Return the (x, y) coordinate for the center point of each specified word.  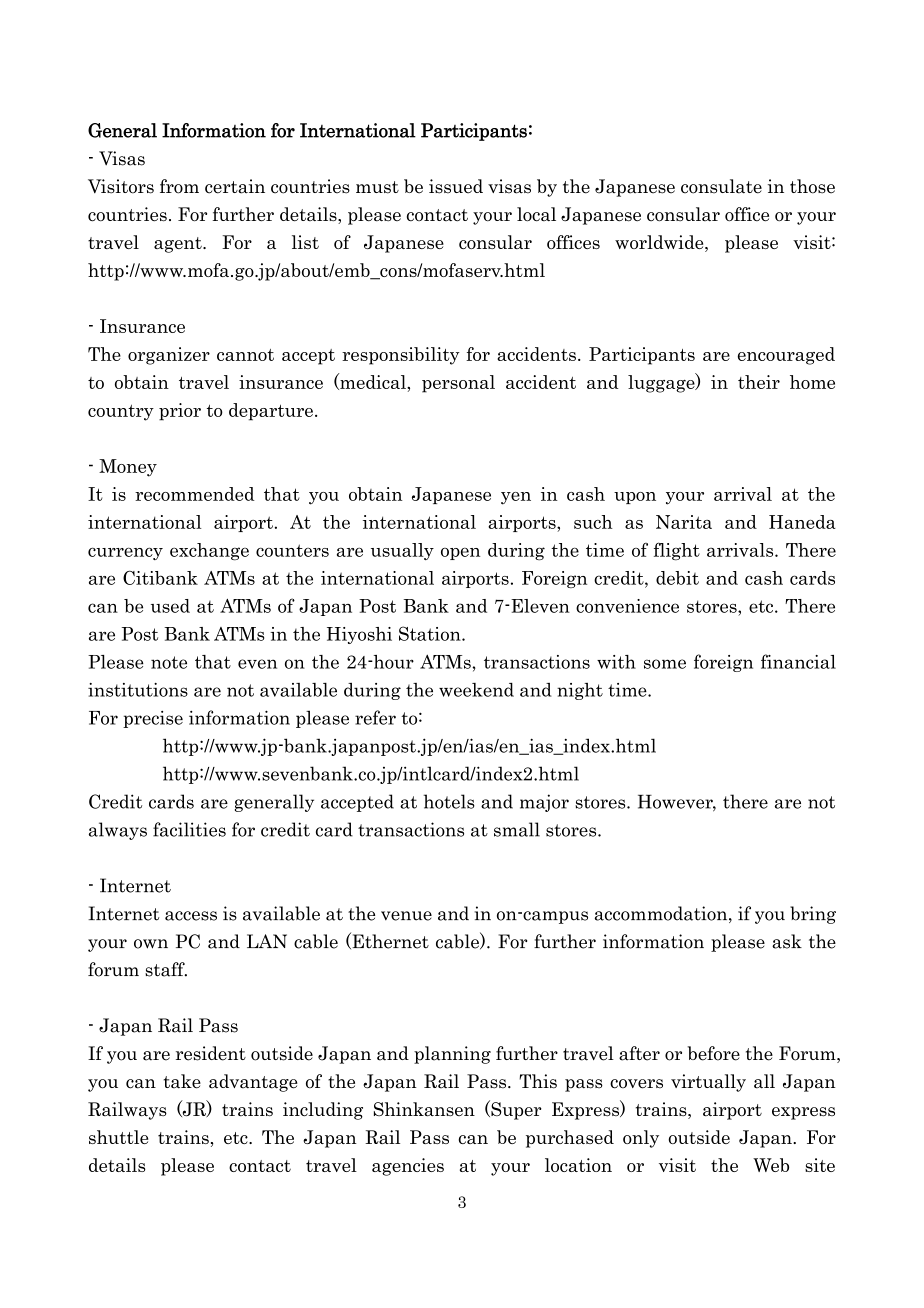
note (169, 662)
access (191, 916)
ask (787, 941)
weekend (476, 690)
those (812, 186)
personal (458, 384)
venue (406, 916)
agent (179, 245)
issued (456, 186)
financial (798, 661)
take (182, 1081)
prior (180, 412)
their (759, 382)
